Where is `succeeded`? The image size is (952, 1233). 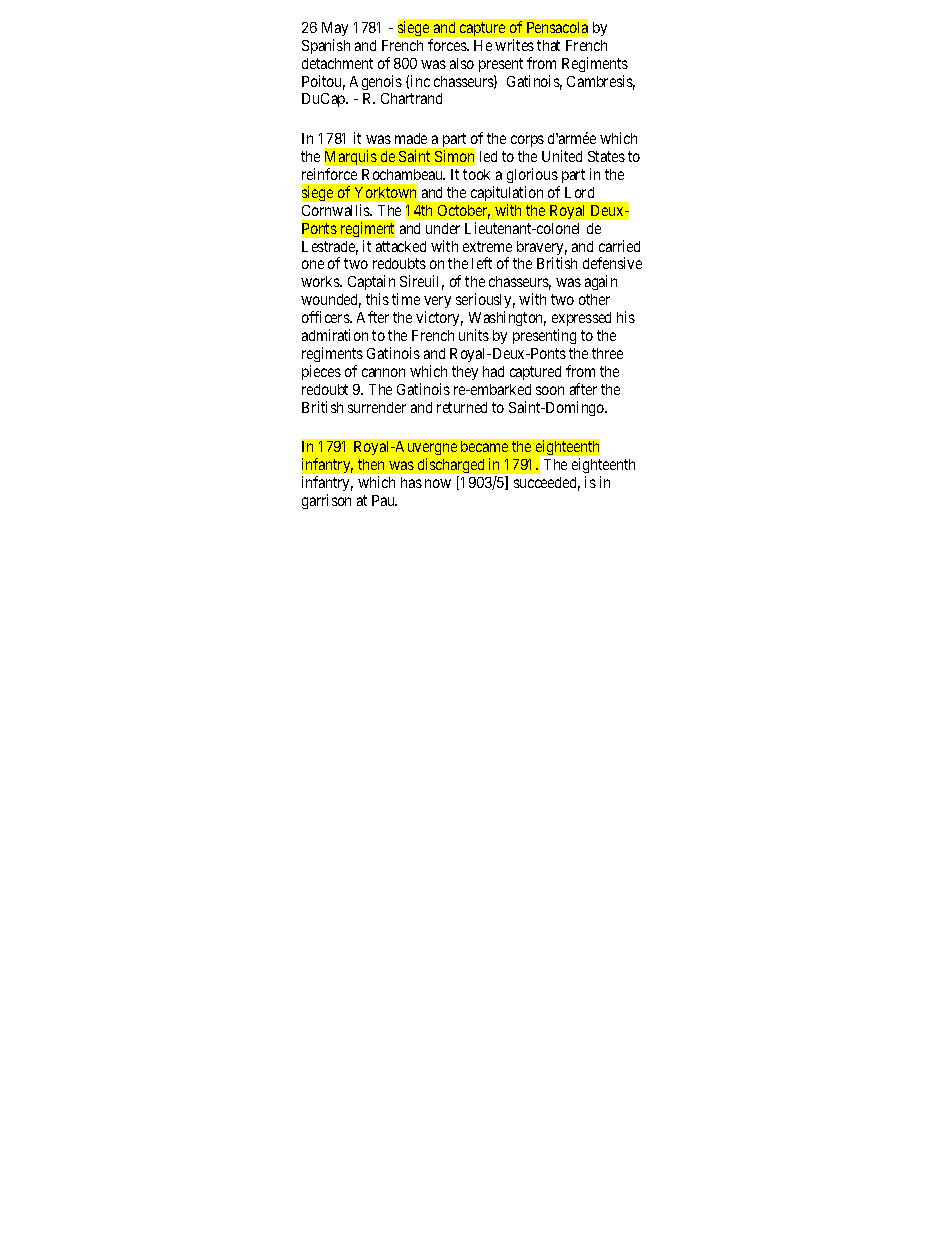 succeeded is located at coordinates (547, 484).
